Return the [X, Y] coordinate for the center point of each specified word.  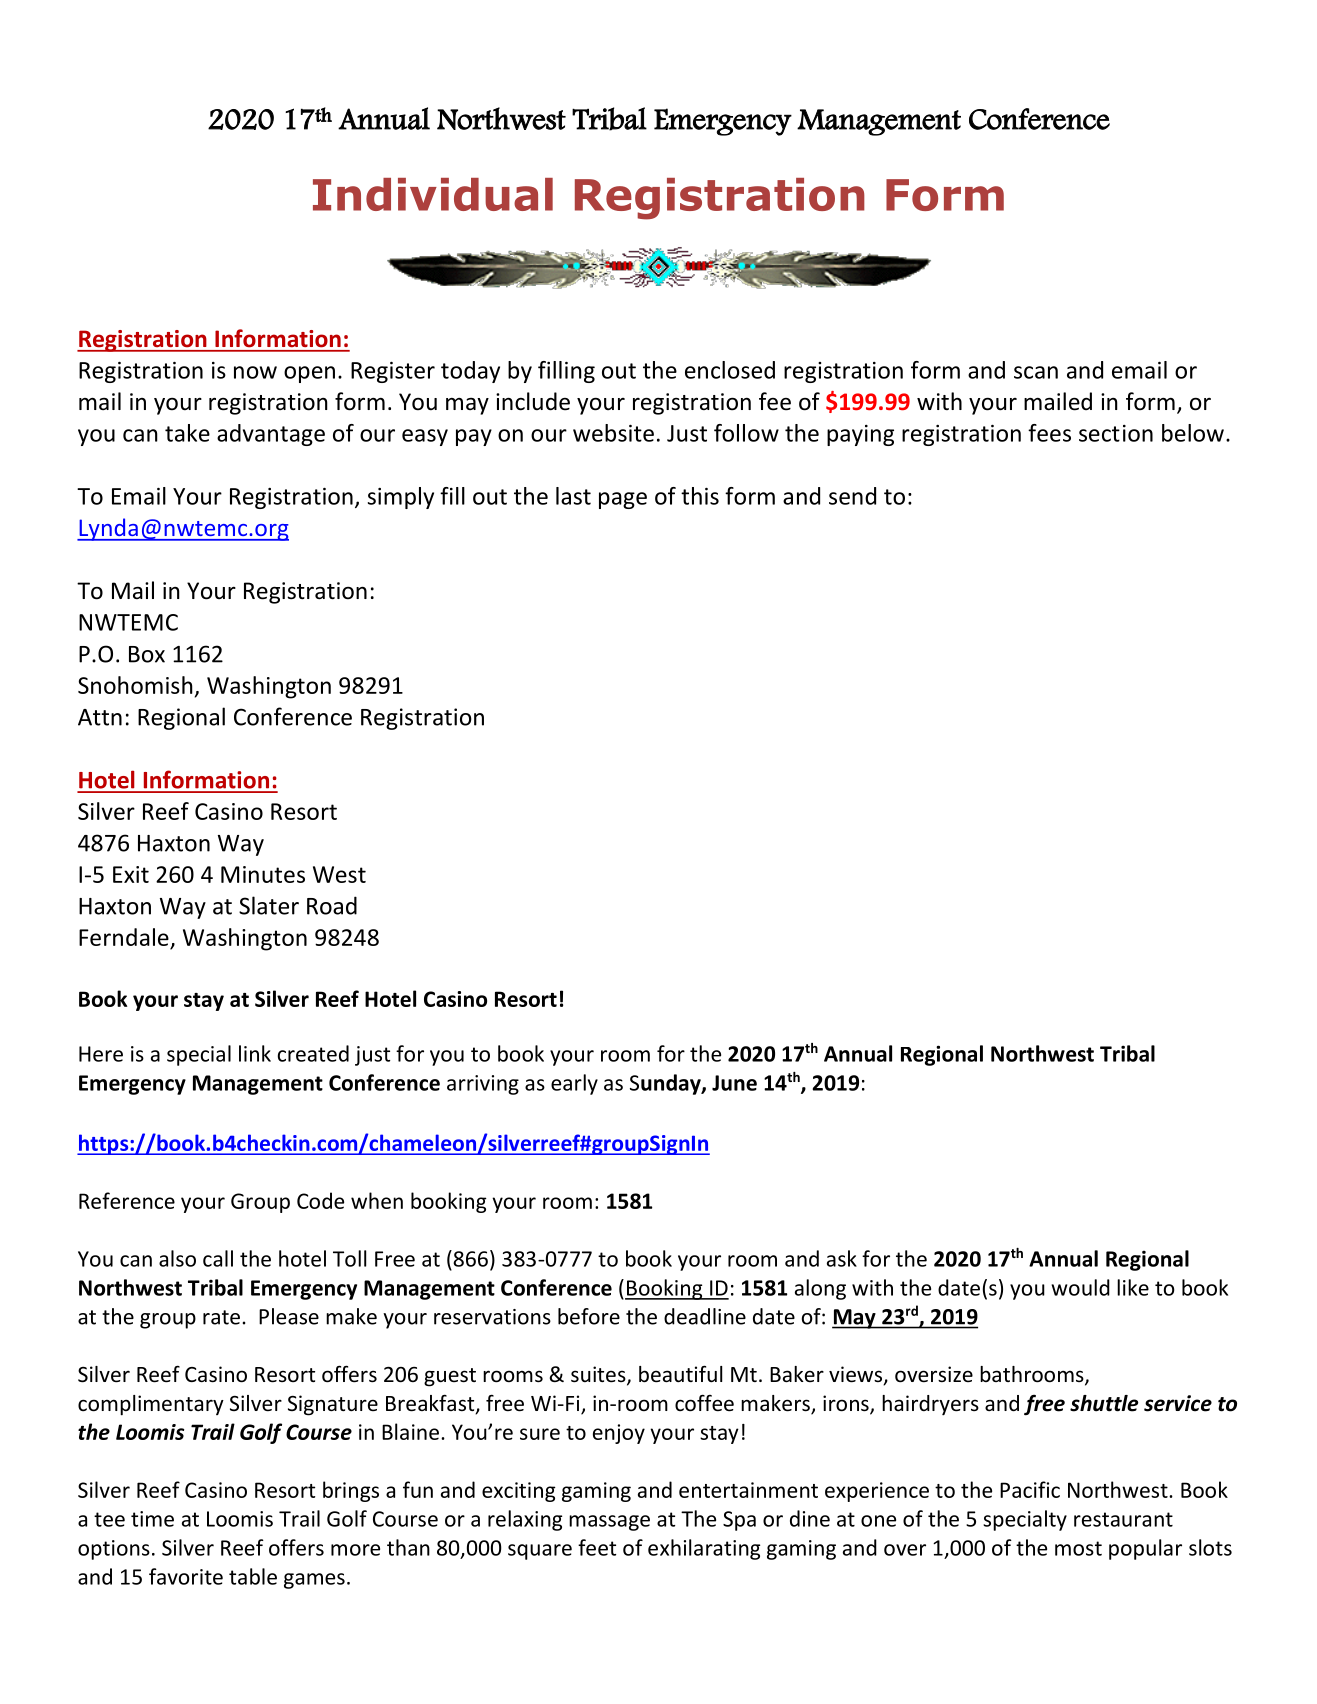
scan [1036, 372]
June [734, 1083]
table [253, 1576]
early [574, 1084]
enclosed [730, 370]
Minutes [263, 874]
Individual [433, 194]
